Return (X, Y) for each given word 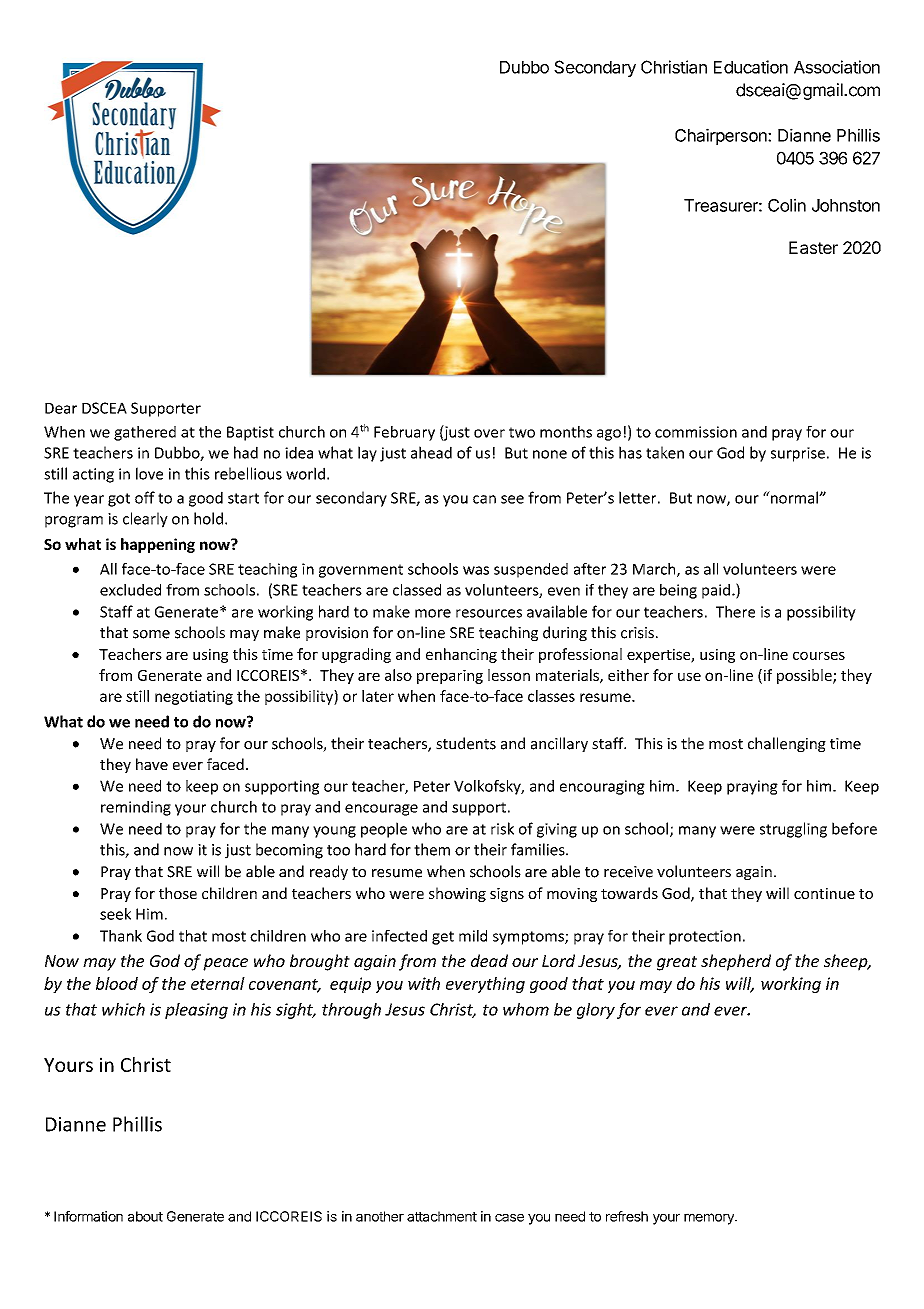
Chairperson (722, 136)
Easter (813, 247)
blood (117, 983)
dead (489, 960)
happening (158, 545)
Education (751, 67)
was (476, 570)
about (145, 1216)
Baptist (250, 433)
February (404, 433)
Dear (61, 408)
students (466, 743)
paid (716, 591)
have (152, 764)
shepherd (736, 962)
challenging (787, 744)
